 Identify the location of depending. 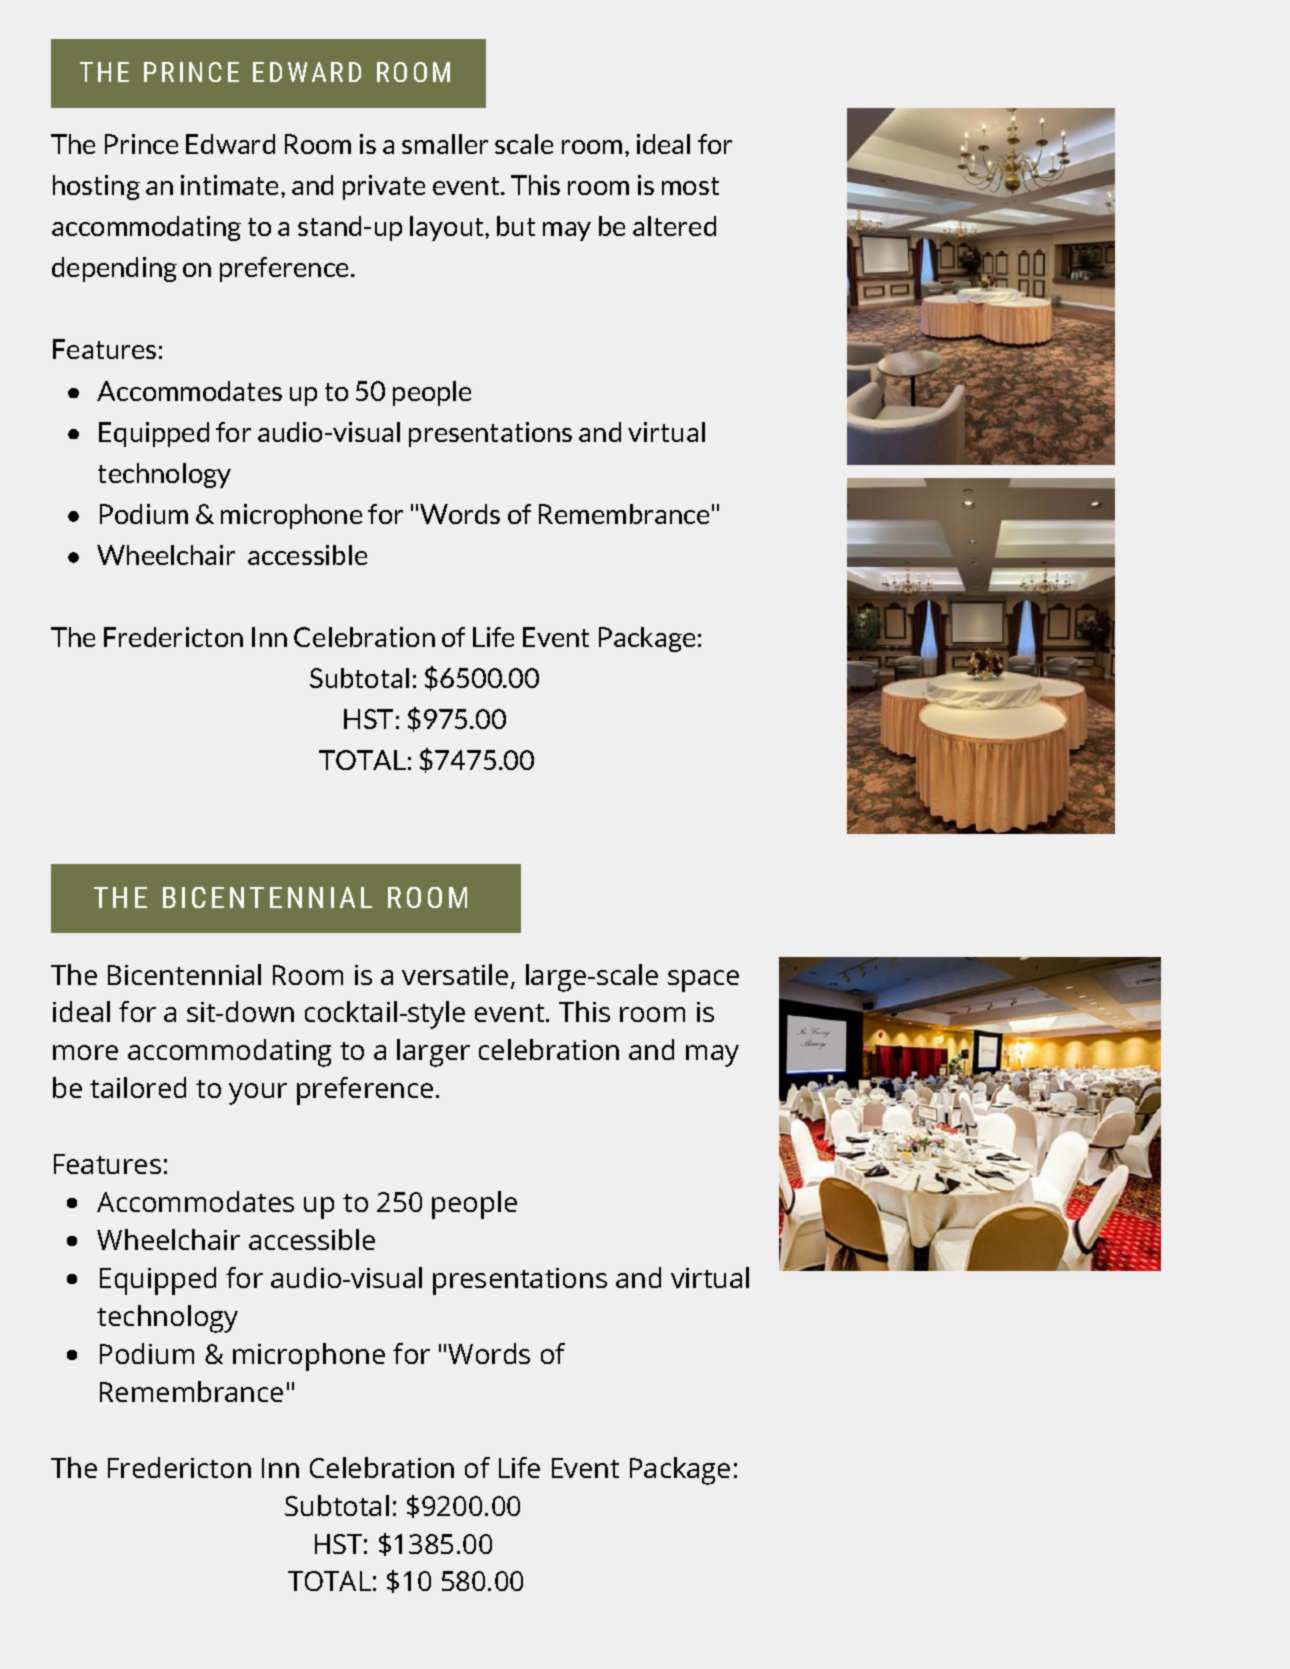
(114, 269).
